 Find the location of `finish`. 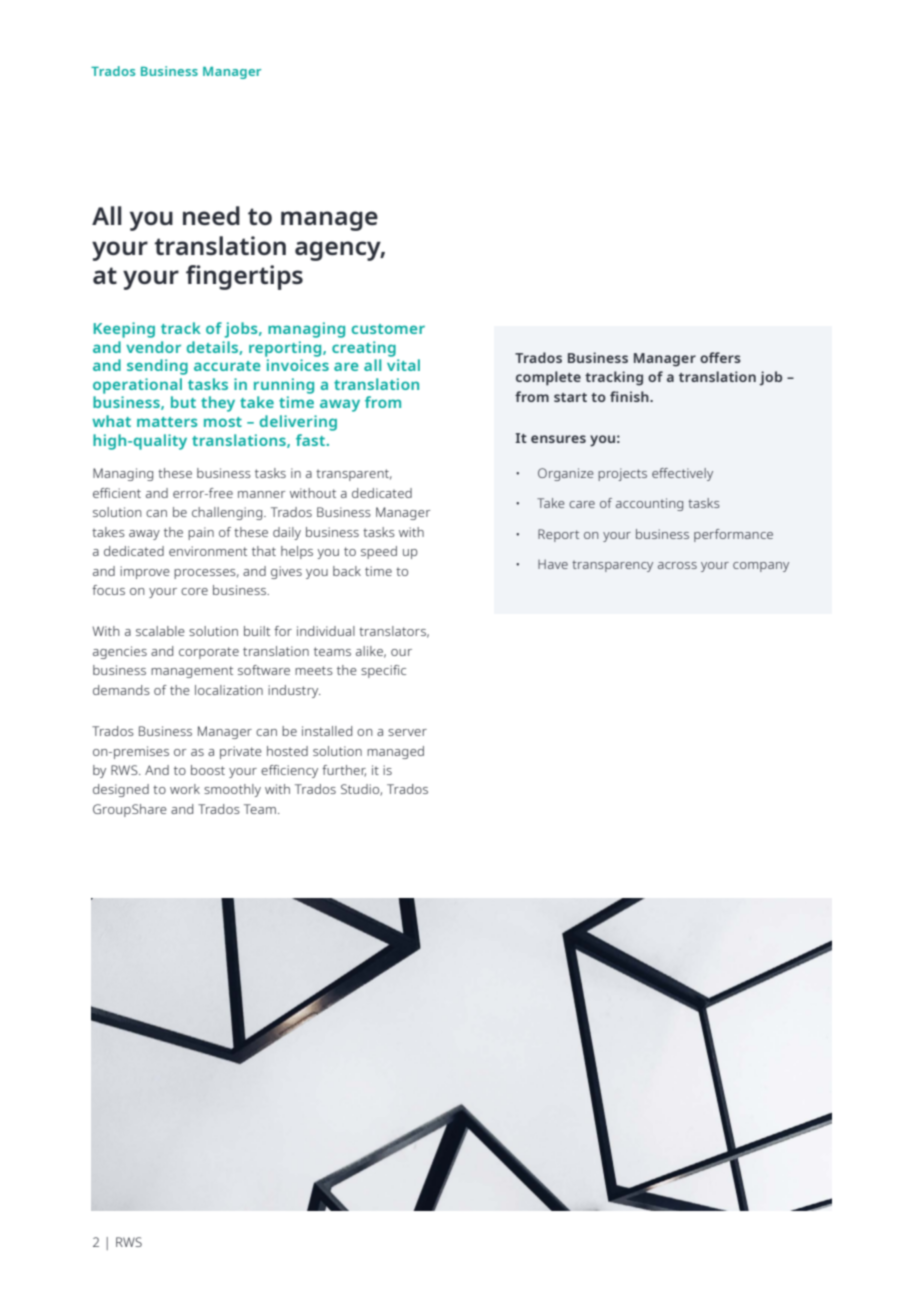

finish is located at coordinates (630, 396).
